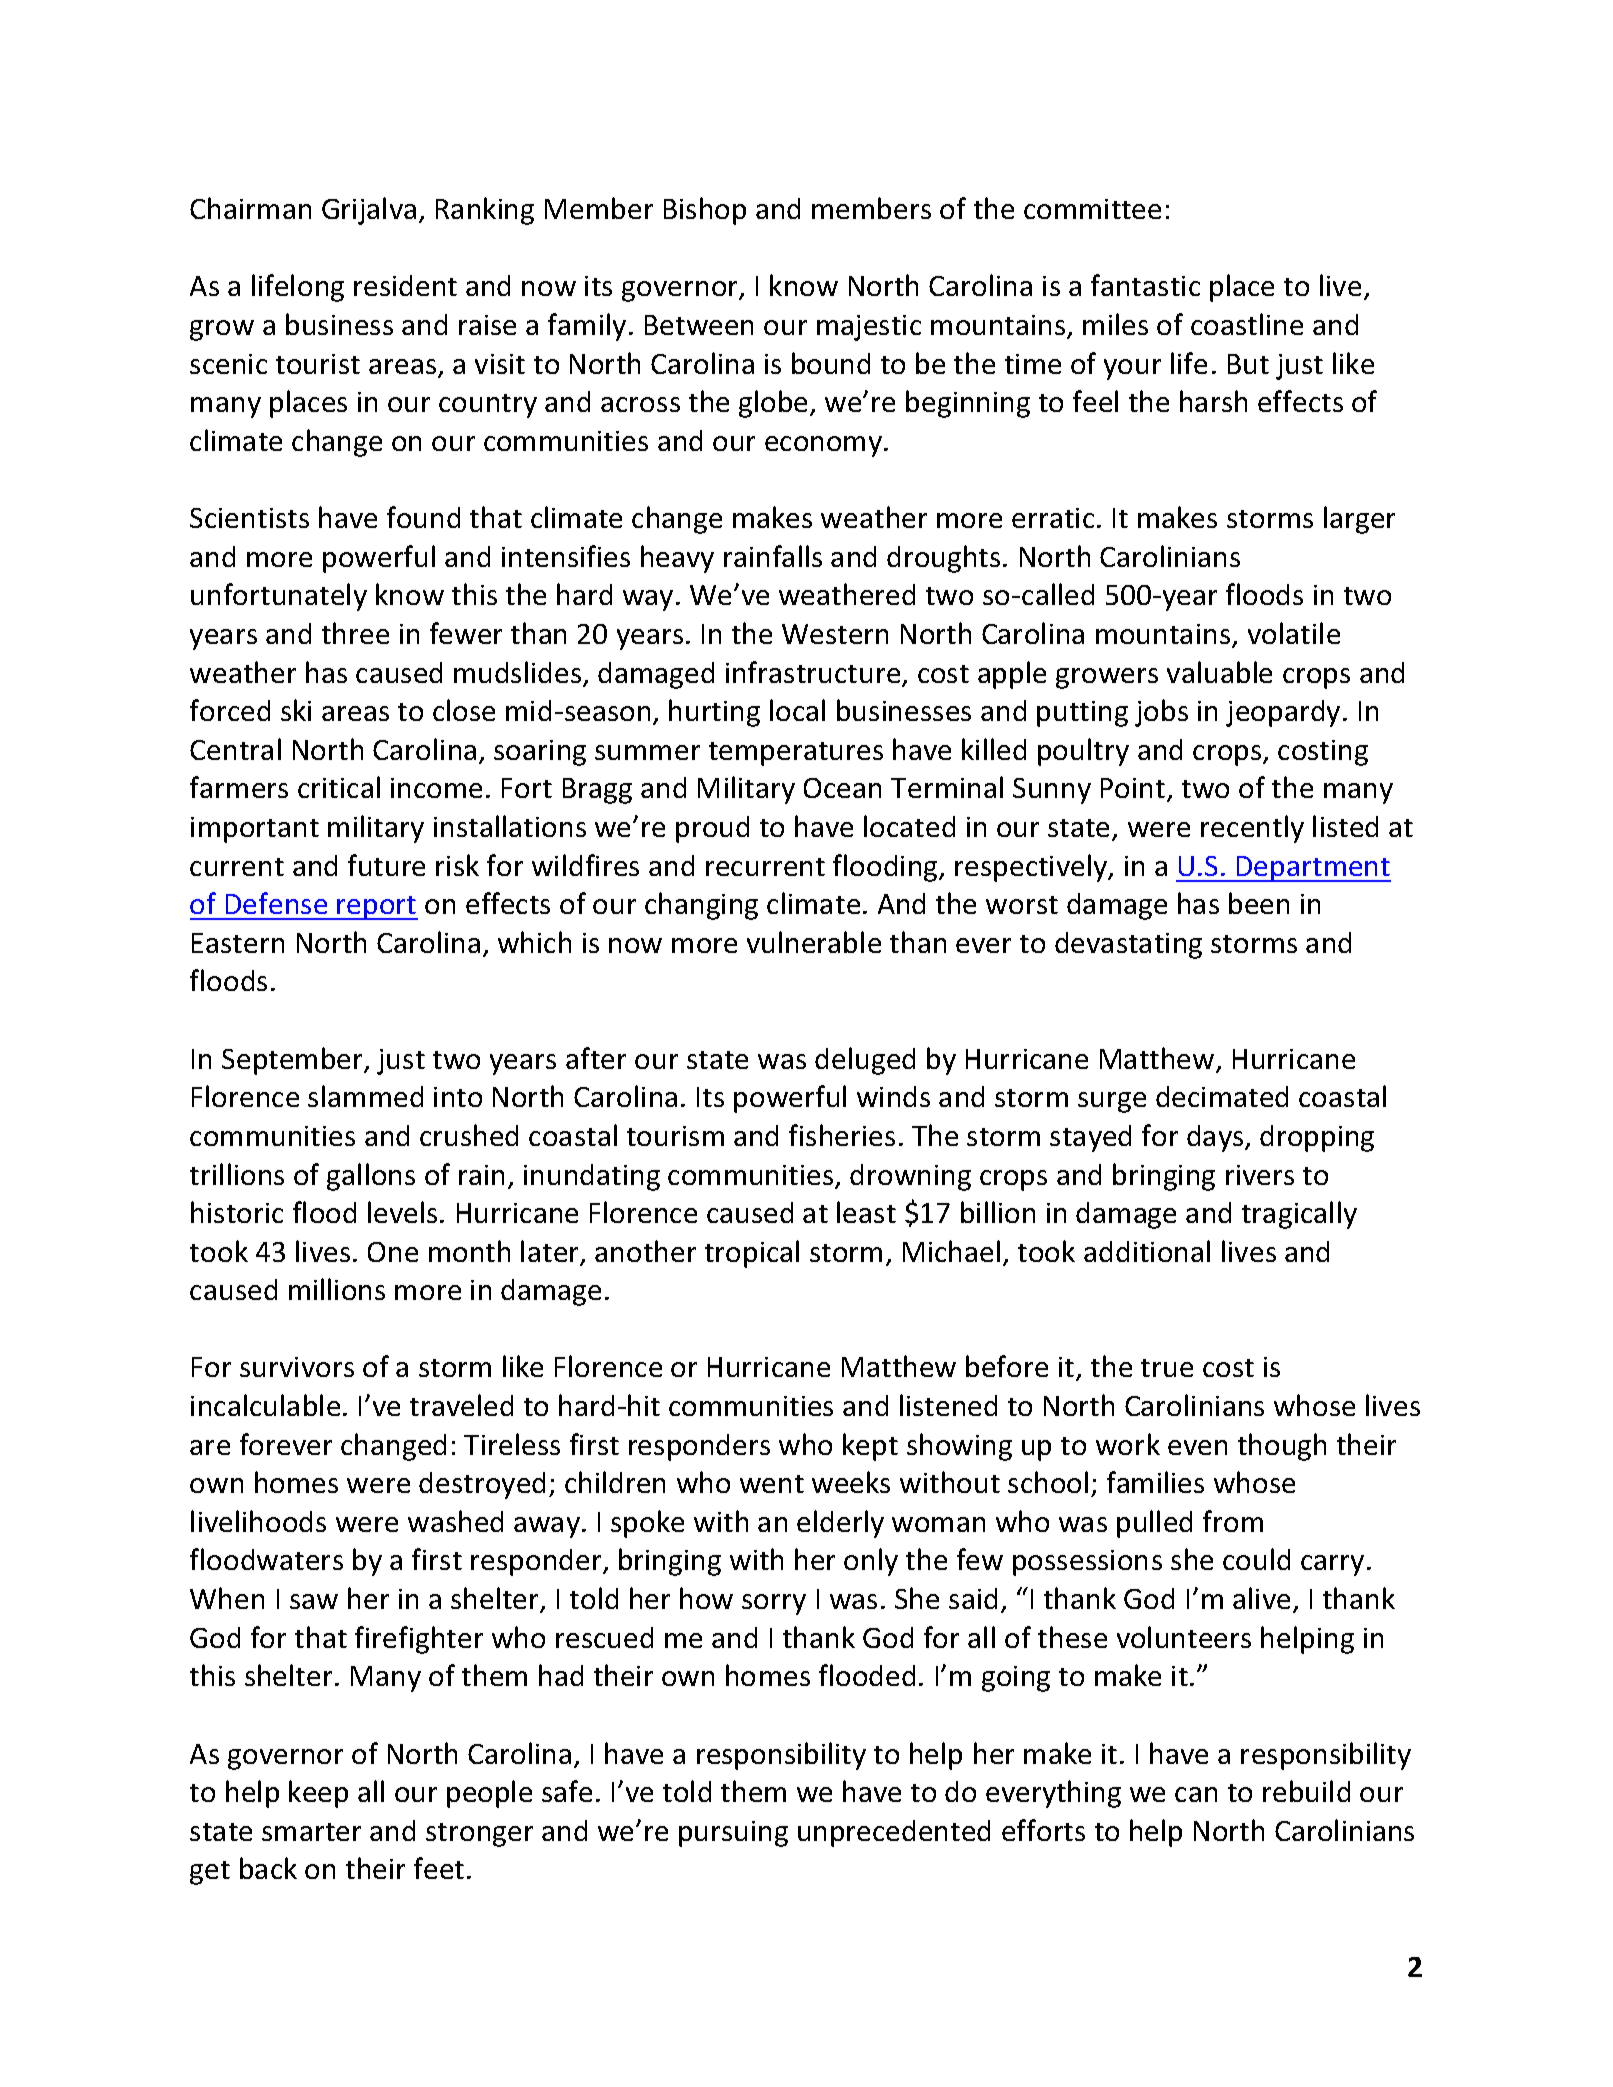 Image resolution: width=1613 pixels, height=2087 pixels. I want to click on deluged, so click(865, 1061).
